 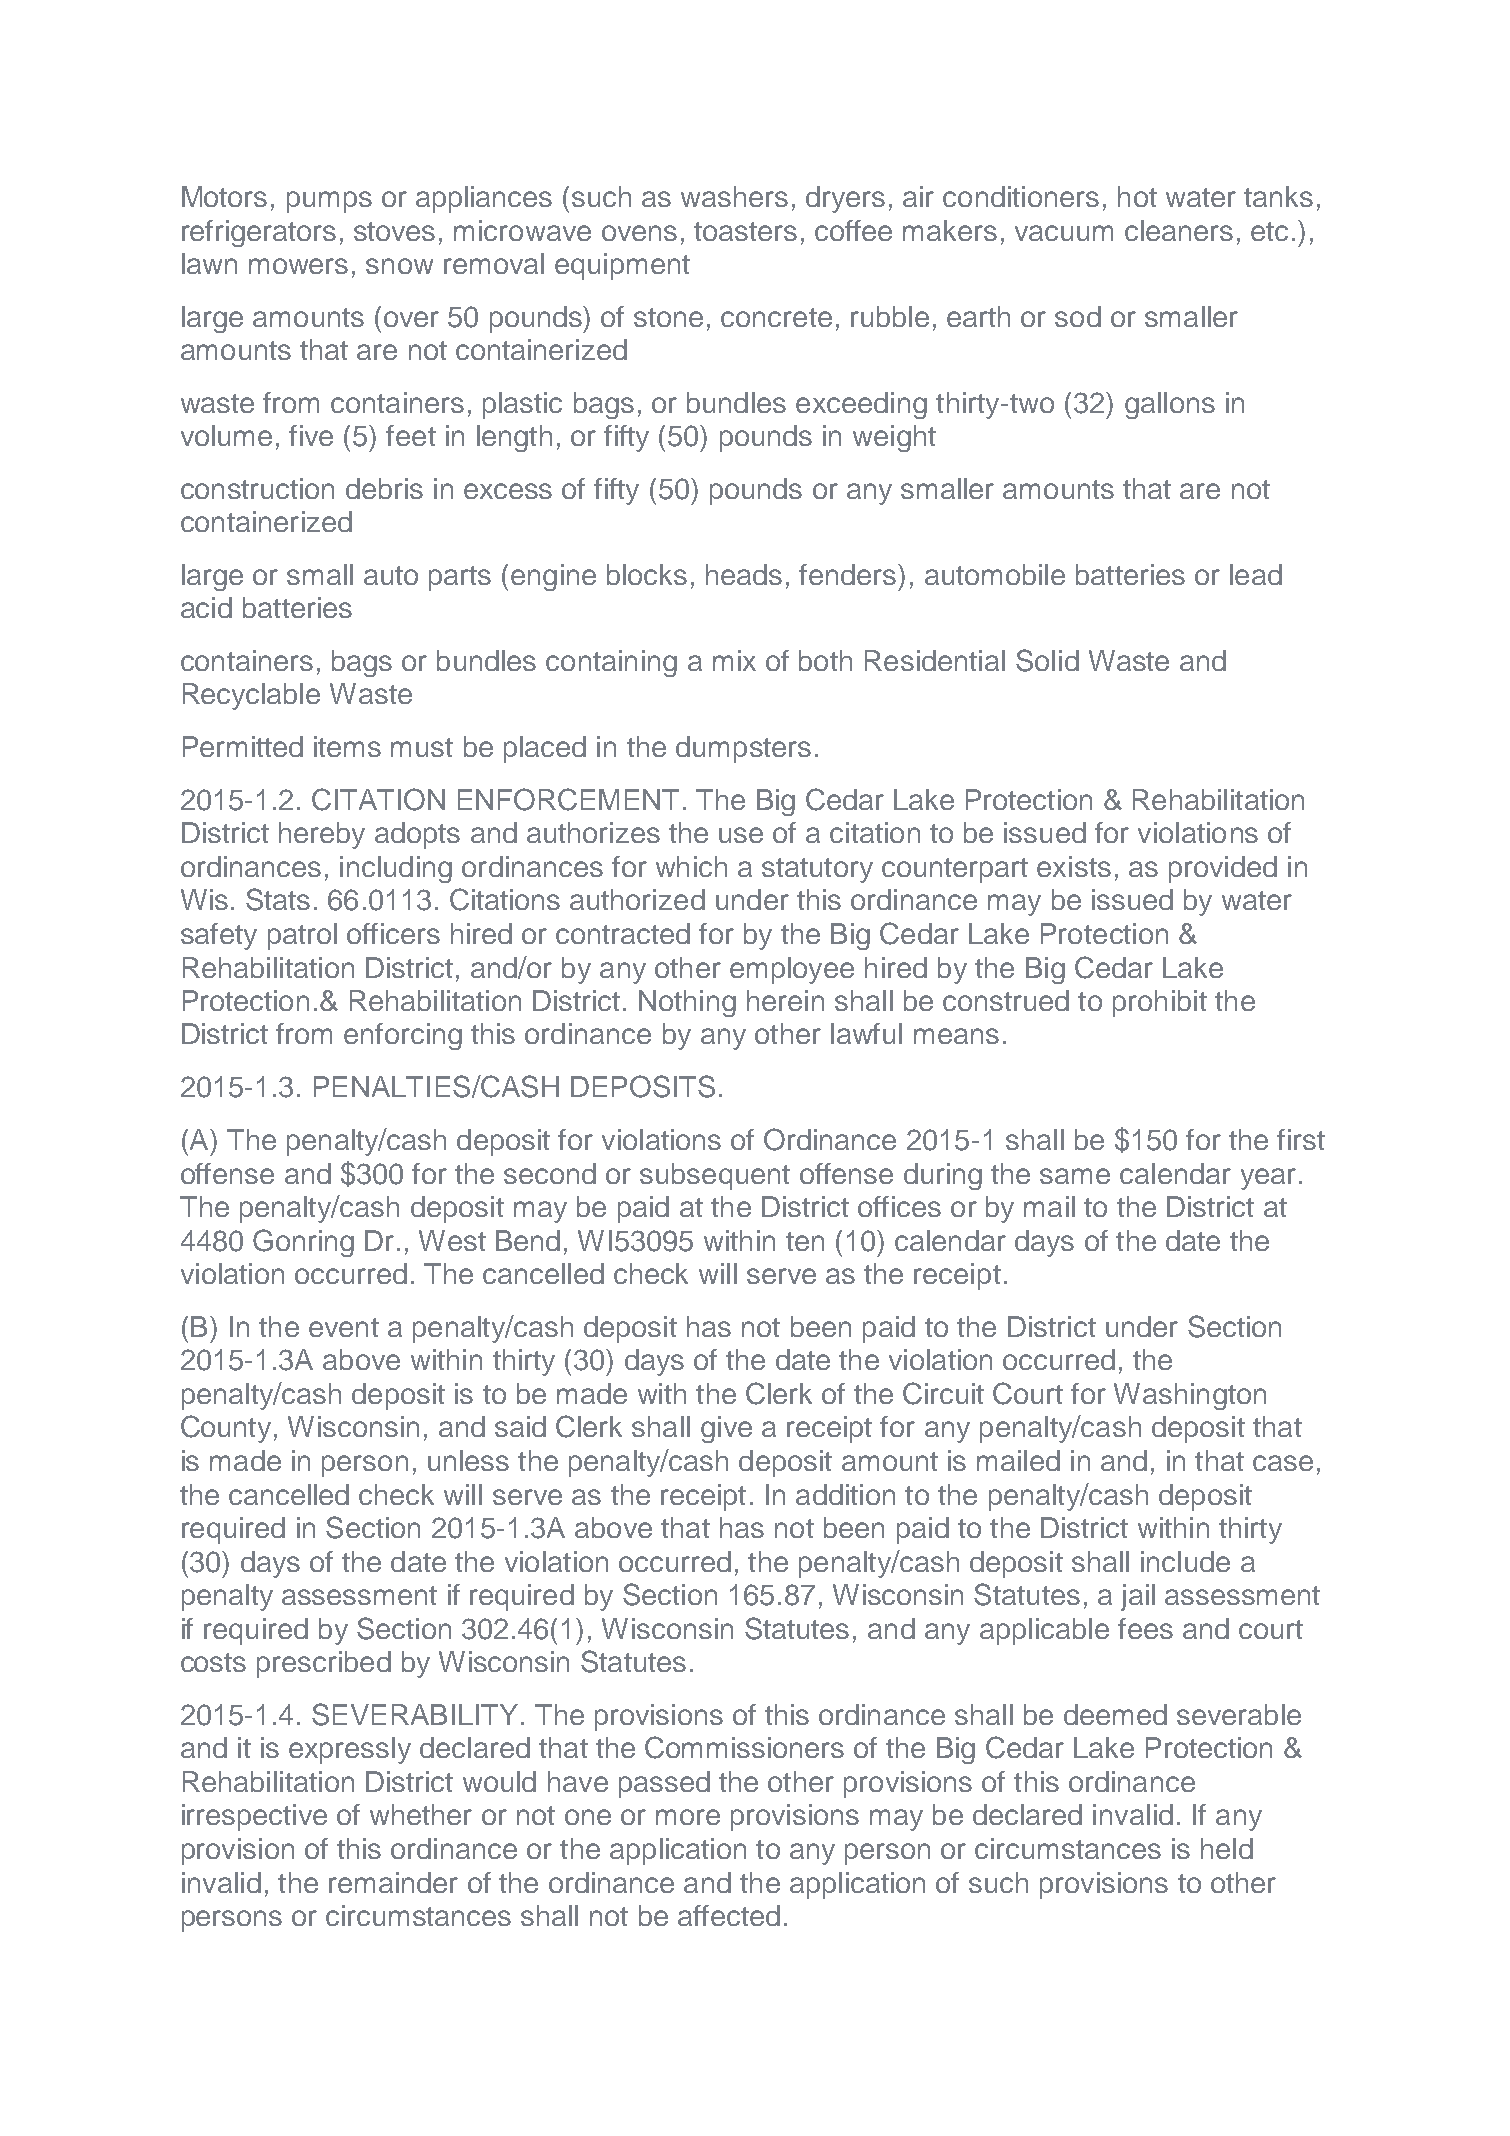 I want to click on cleaners, so click(x=1179, y=230).
